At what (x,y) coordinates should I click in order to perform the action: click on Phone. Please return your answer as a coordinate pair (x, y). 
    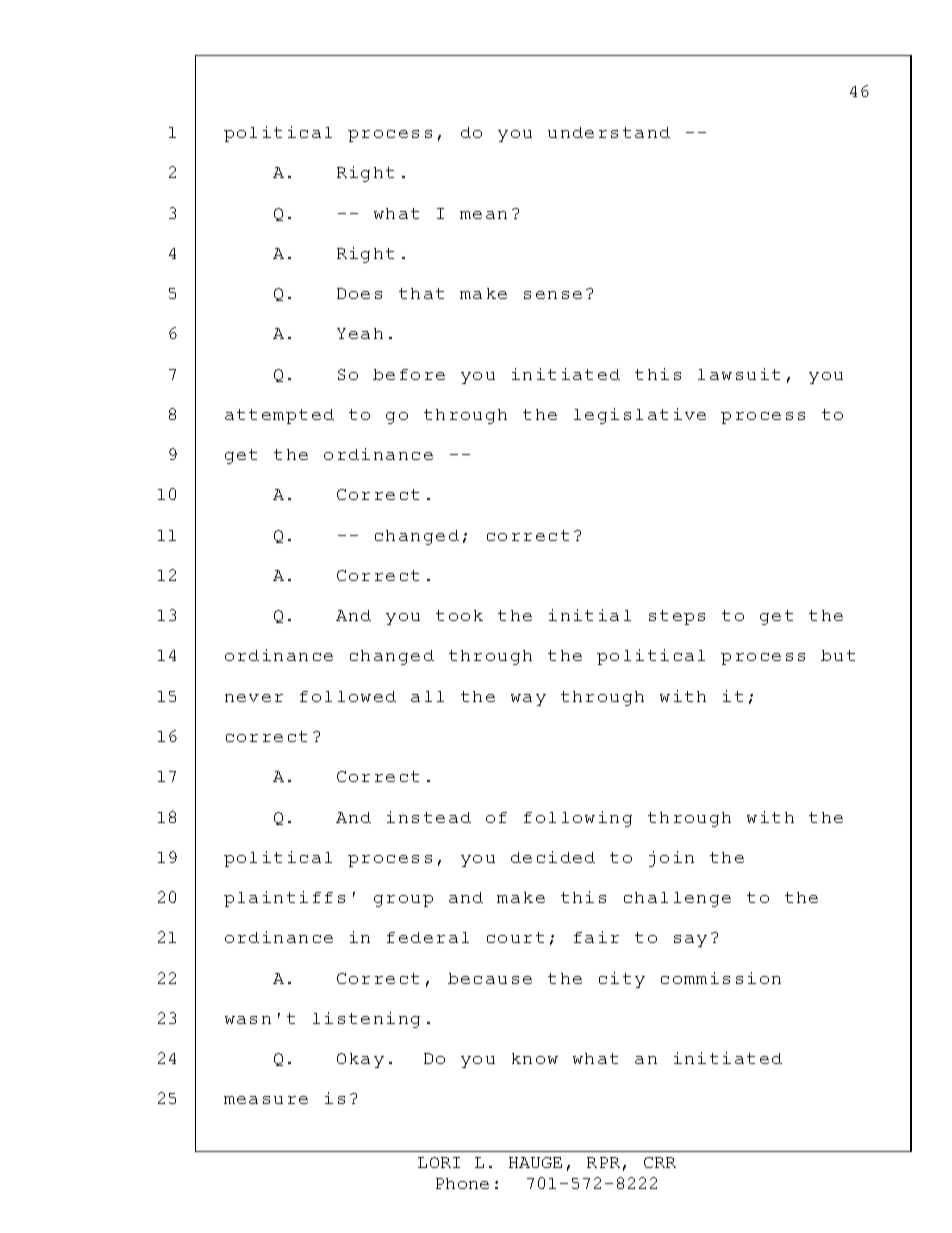
    Looking at the image, I should click on (462, 1183).
